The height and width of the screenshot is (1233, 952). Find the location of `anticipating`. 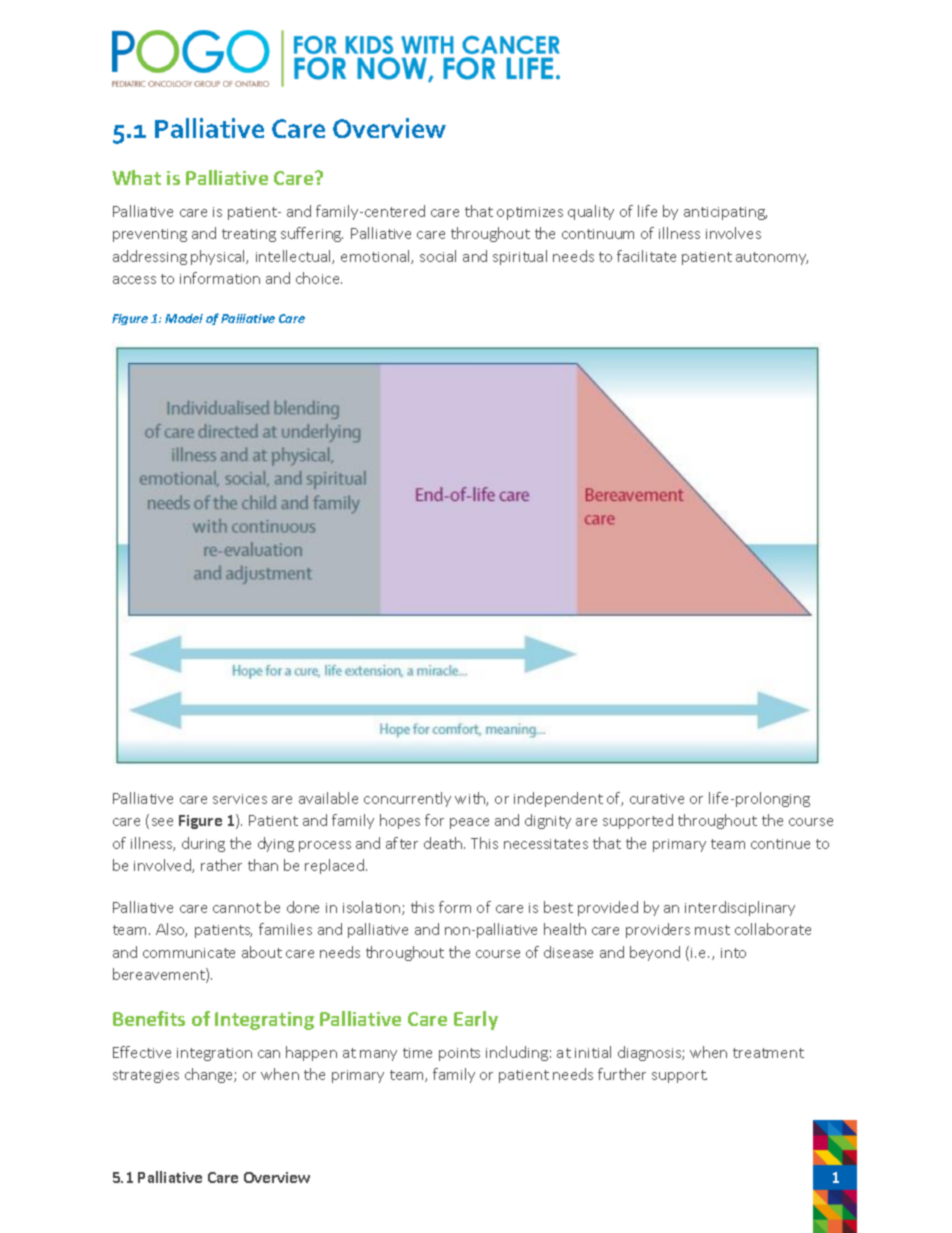

anticipating is located at coordinates (725, 213).
